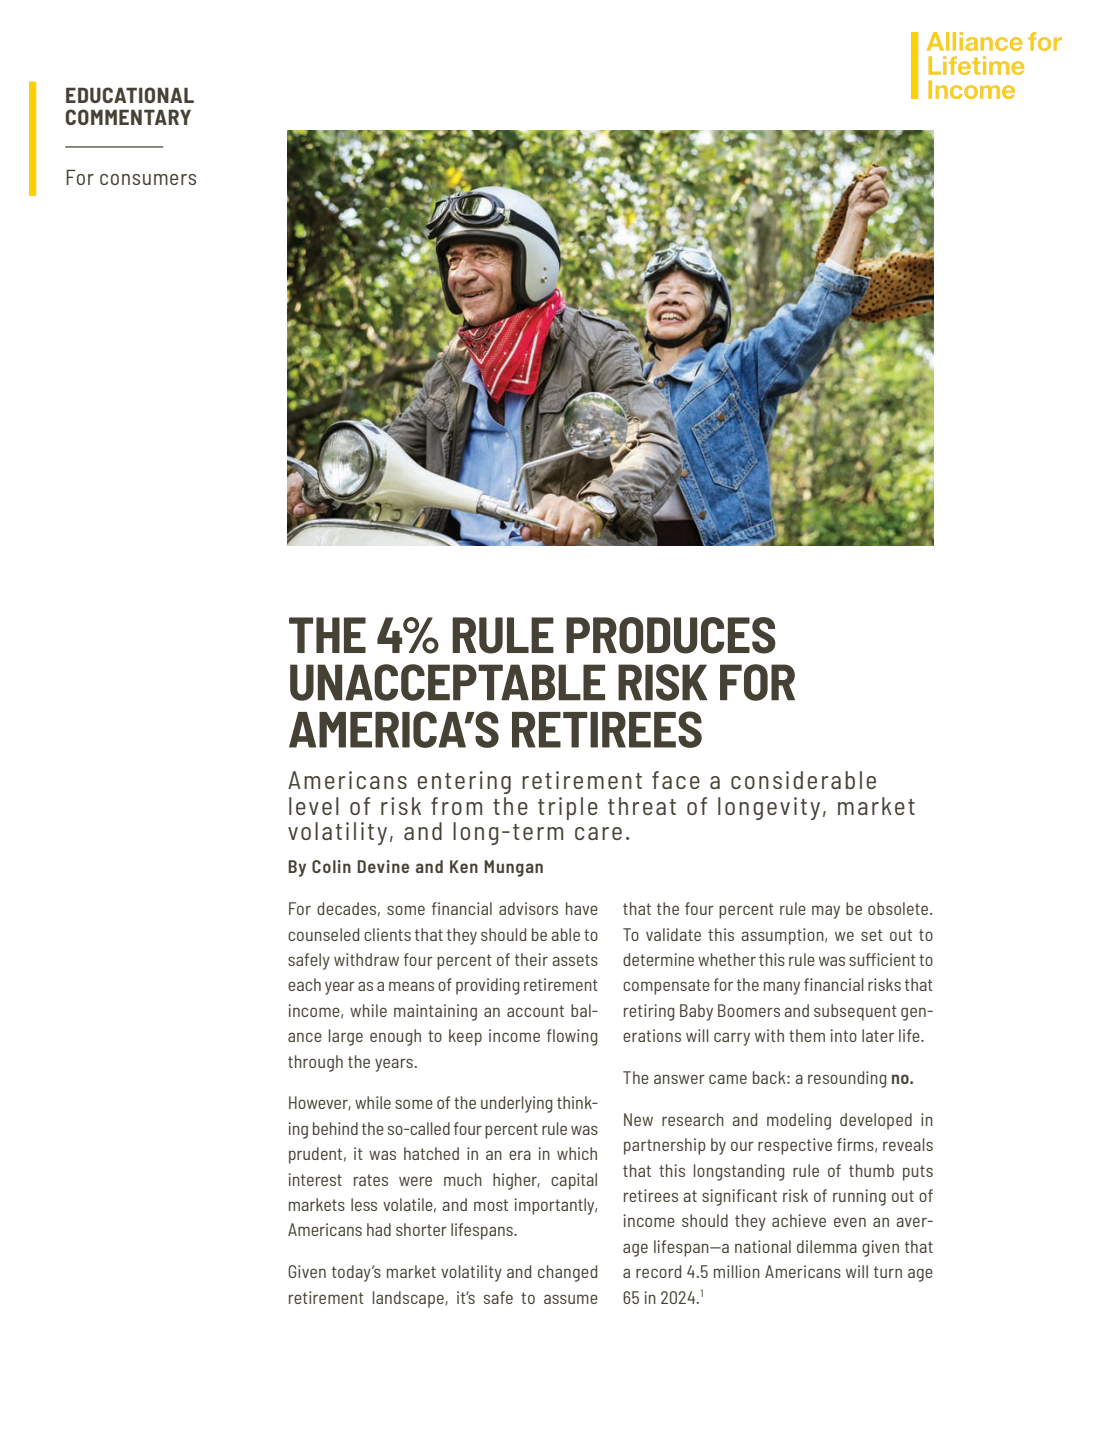 Image resolution: width=1110 pixels, height=1437 pixels. Describe the element at coordinates (304, 984) in the page. I see `each` at that location.
